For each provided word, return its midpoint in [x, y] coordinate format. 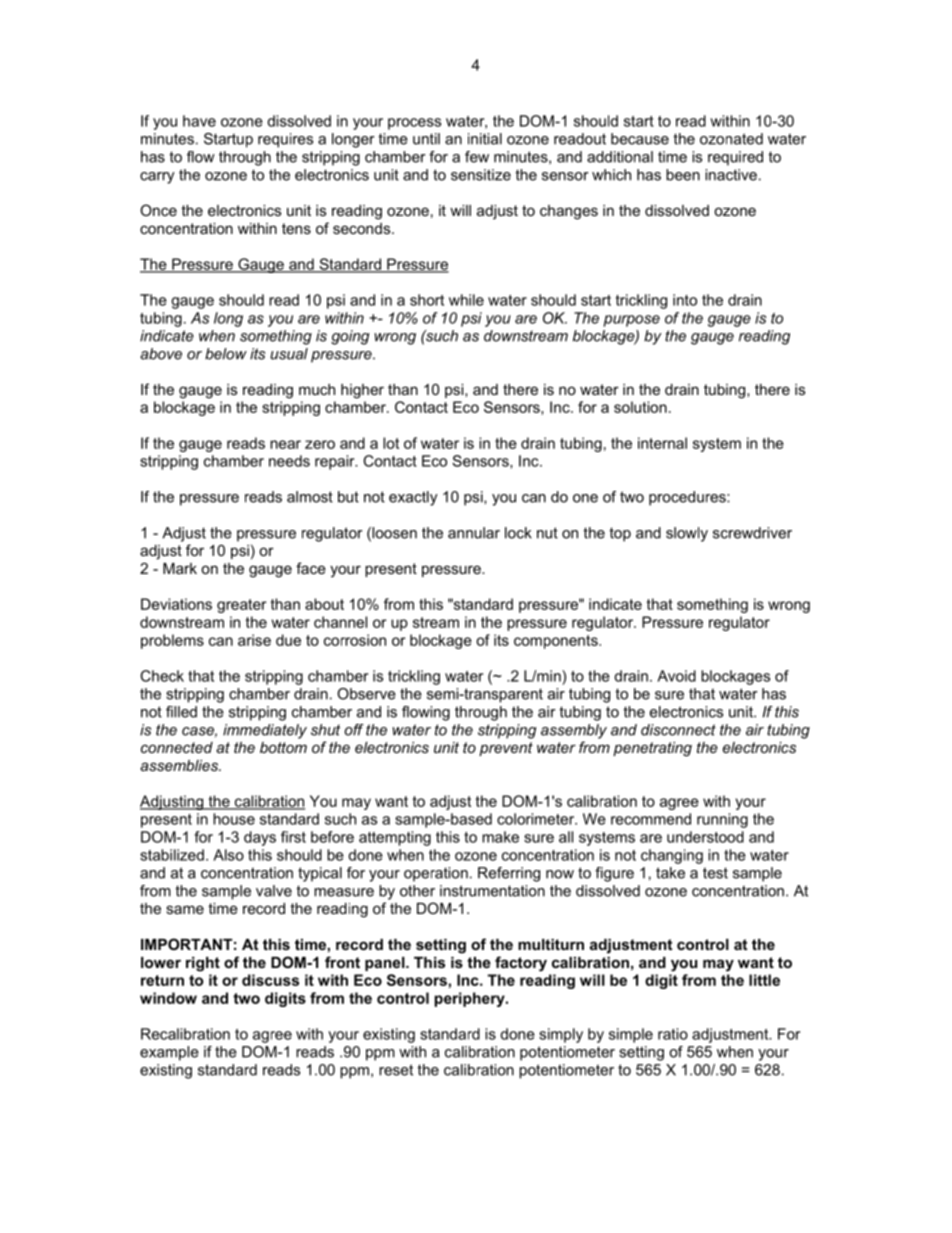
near [285, 444]
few [477, 157]
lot [391, 443]
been [683, 175]
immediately [265, 731]
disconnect [678, 730]
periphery [471, 999]
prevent [506, 749]
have [199, 121]
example [169, 1053]
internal [662, 443]
